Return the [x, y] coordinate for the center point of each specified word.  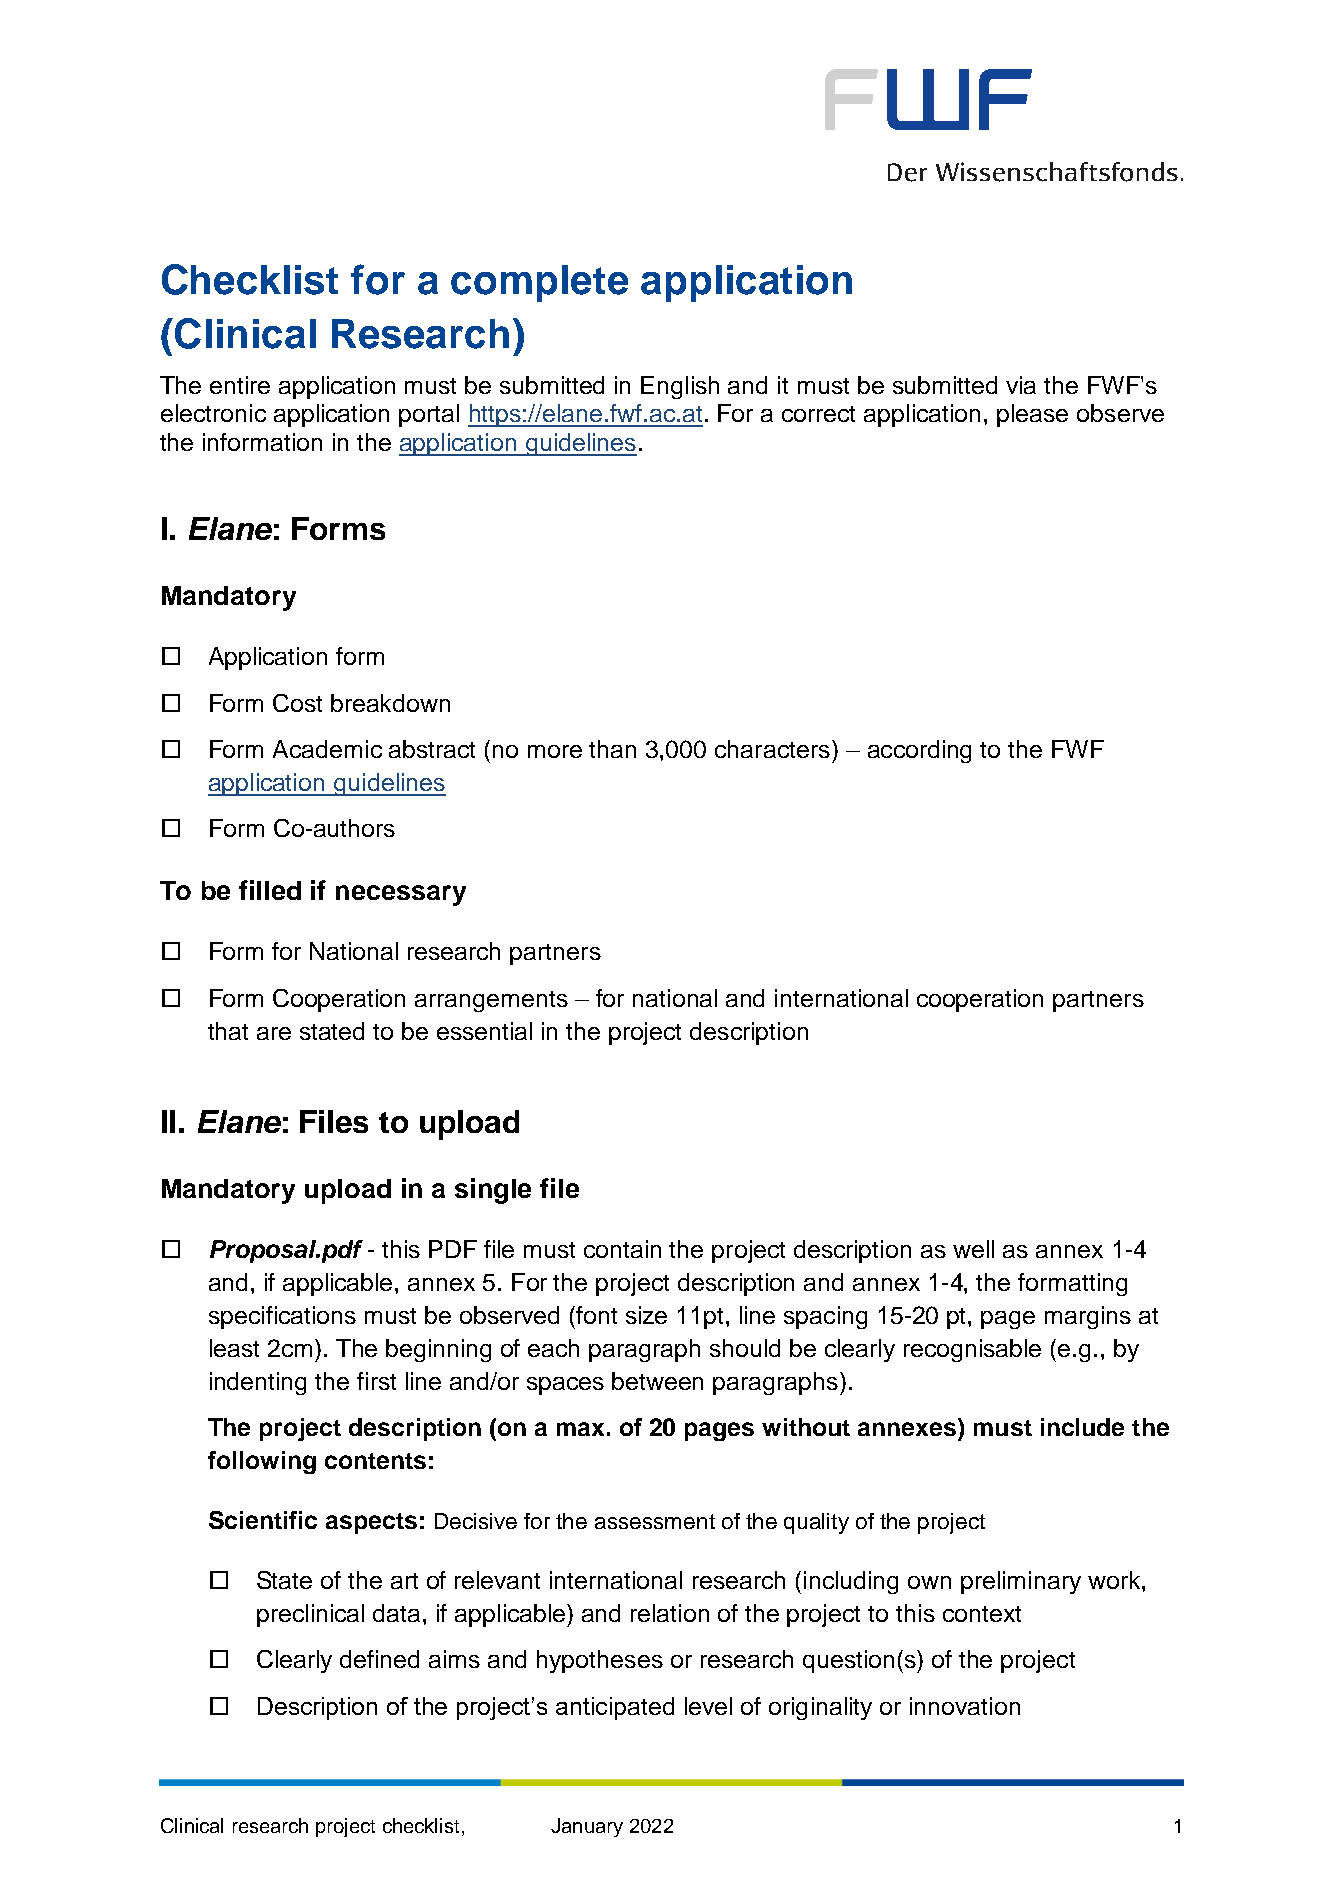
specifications [282, 1317]
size [646, 1315]
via [1021, 385]
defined [379, 1659]
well [973, 1249]
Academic [327, 749]
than [612, 749]
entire [240, 385]
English [680, 387]
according [919, 751]
